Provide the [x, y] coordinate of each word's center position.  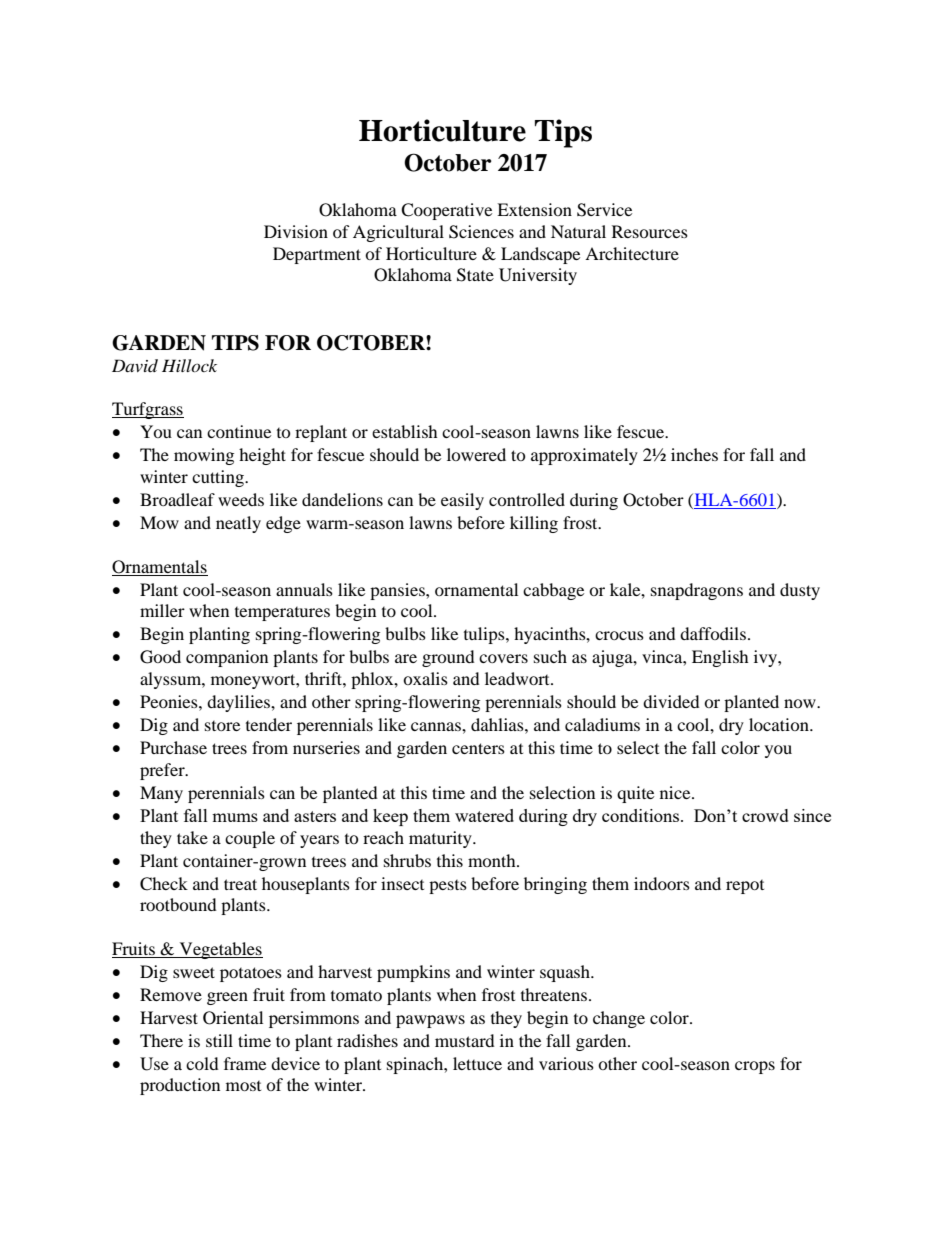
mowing [204, 456]
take [192, 837]
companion [227, 658]
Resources [650, 231]
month [493, 860]
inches [694, 454]
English [720, 658]
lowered [476, 454]
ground [448, 658]
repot [745, 887]
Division [296, 231]
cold [202, 1063]
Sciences [481, 232]
